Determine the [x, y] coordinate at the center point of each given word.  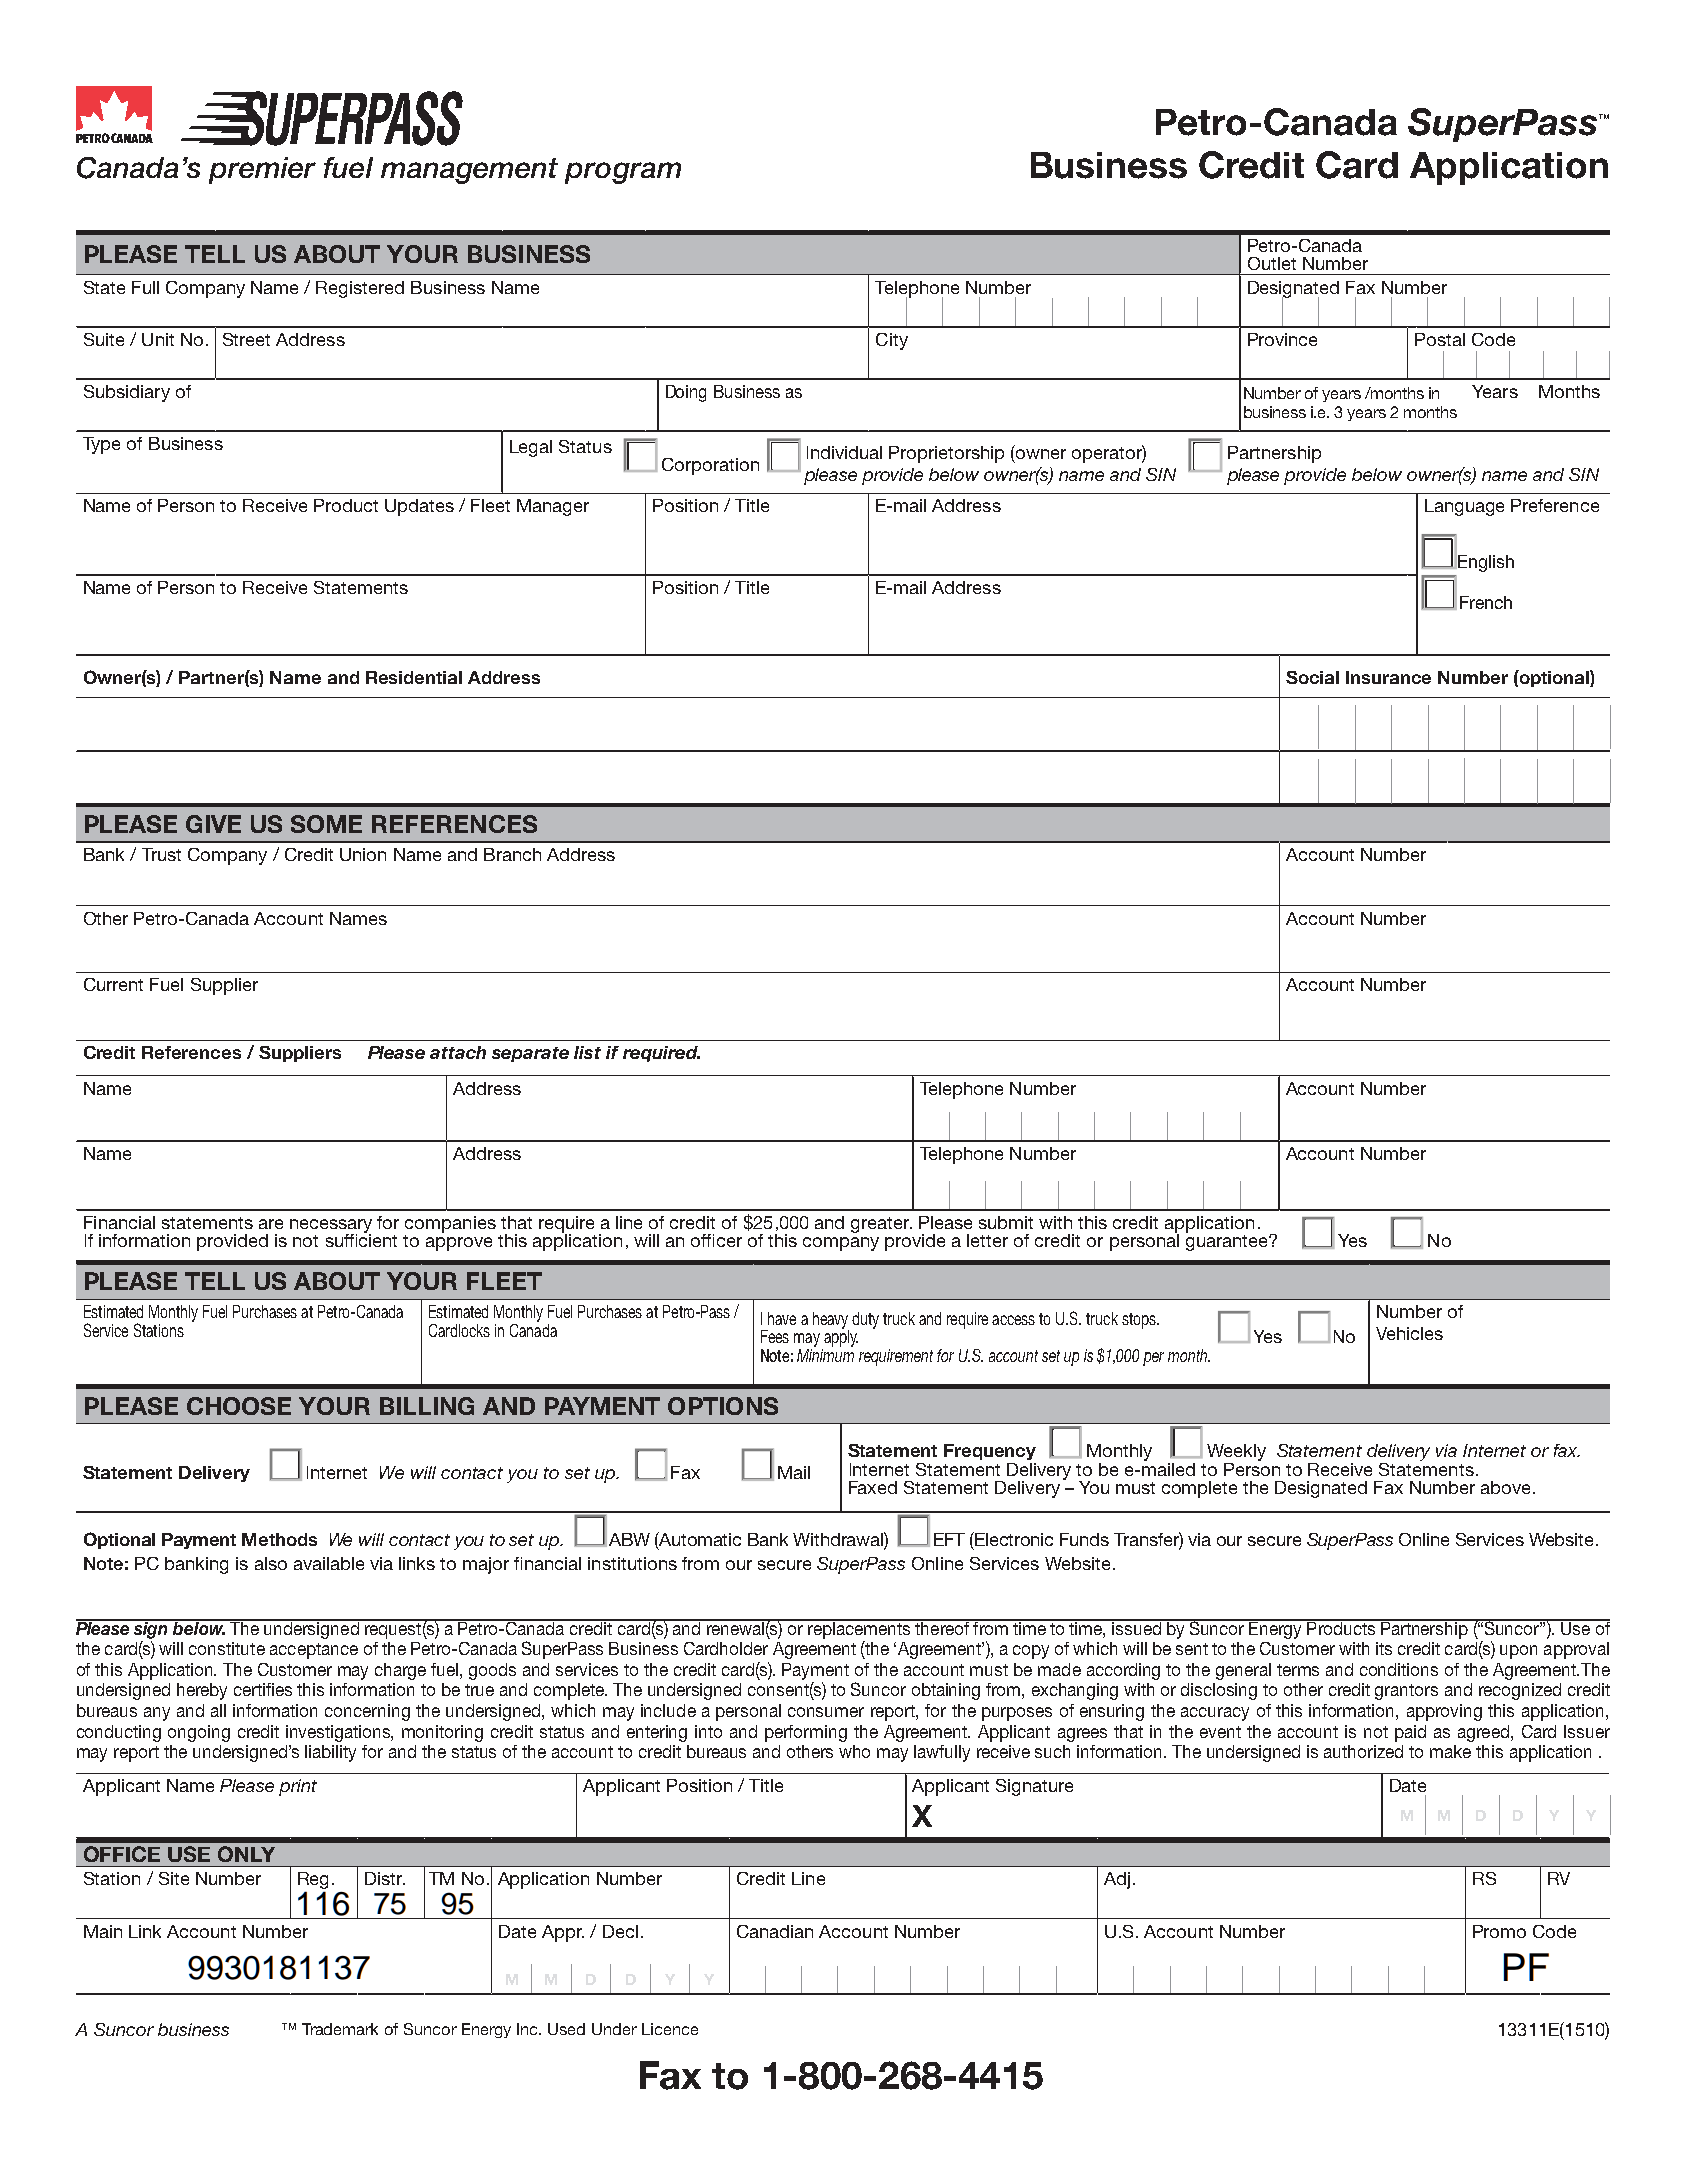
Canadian [775, 1931]
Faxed [873, 1487]
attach [458, 1052]
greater [881, 1225]
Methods [279, 1539]
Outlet [1272, 263]
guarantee [1228, 1241]
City [892, 341]
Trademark [340, 2029]
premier [262, 170]
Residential [414, 677]
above [1505, 1487]
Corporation [710, 466]
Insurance [1388, 677]
